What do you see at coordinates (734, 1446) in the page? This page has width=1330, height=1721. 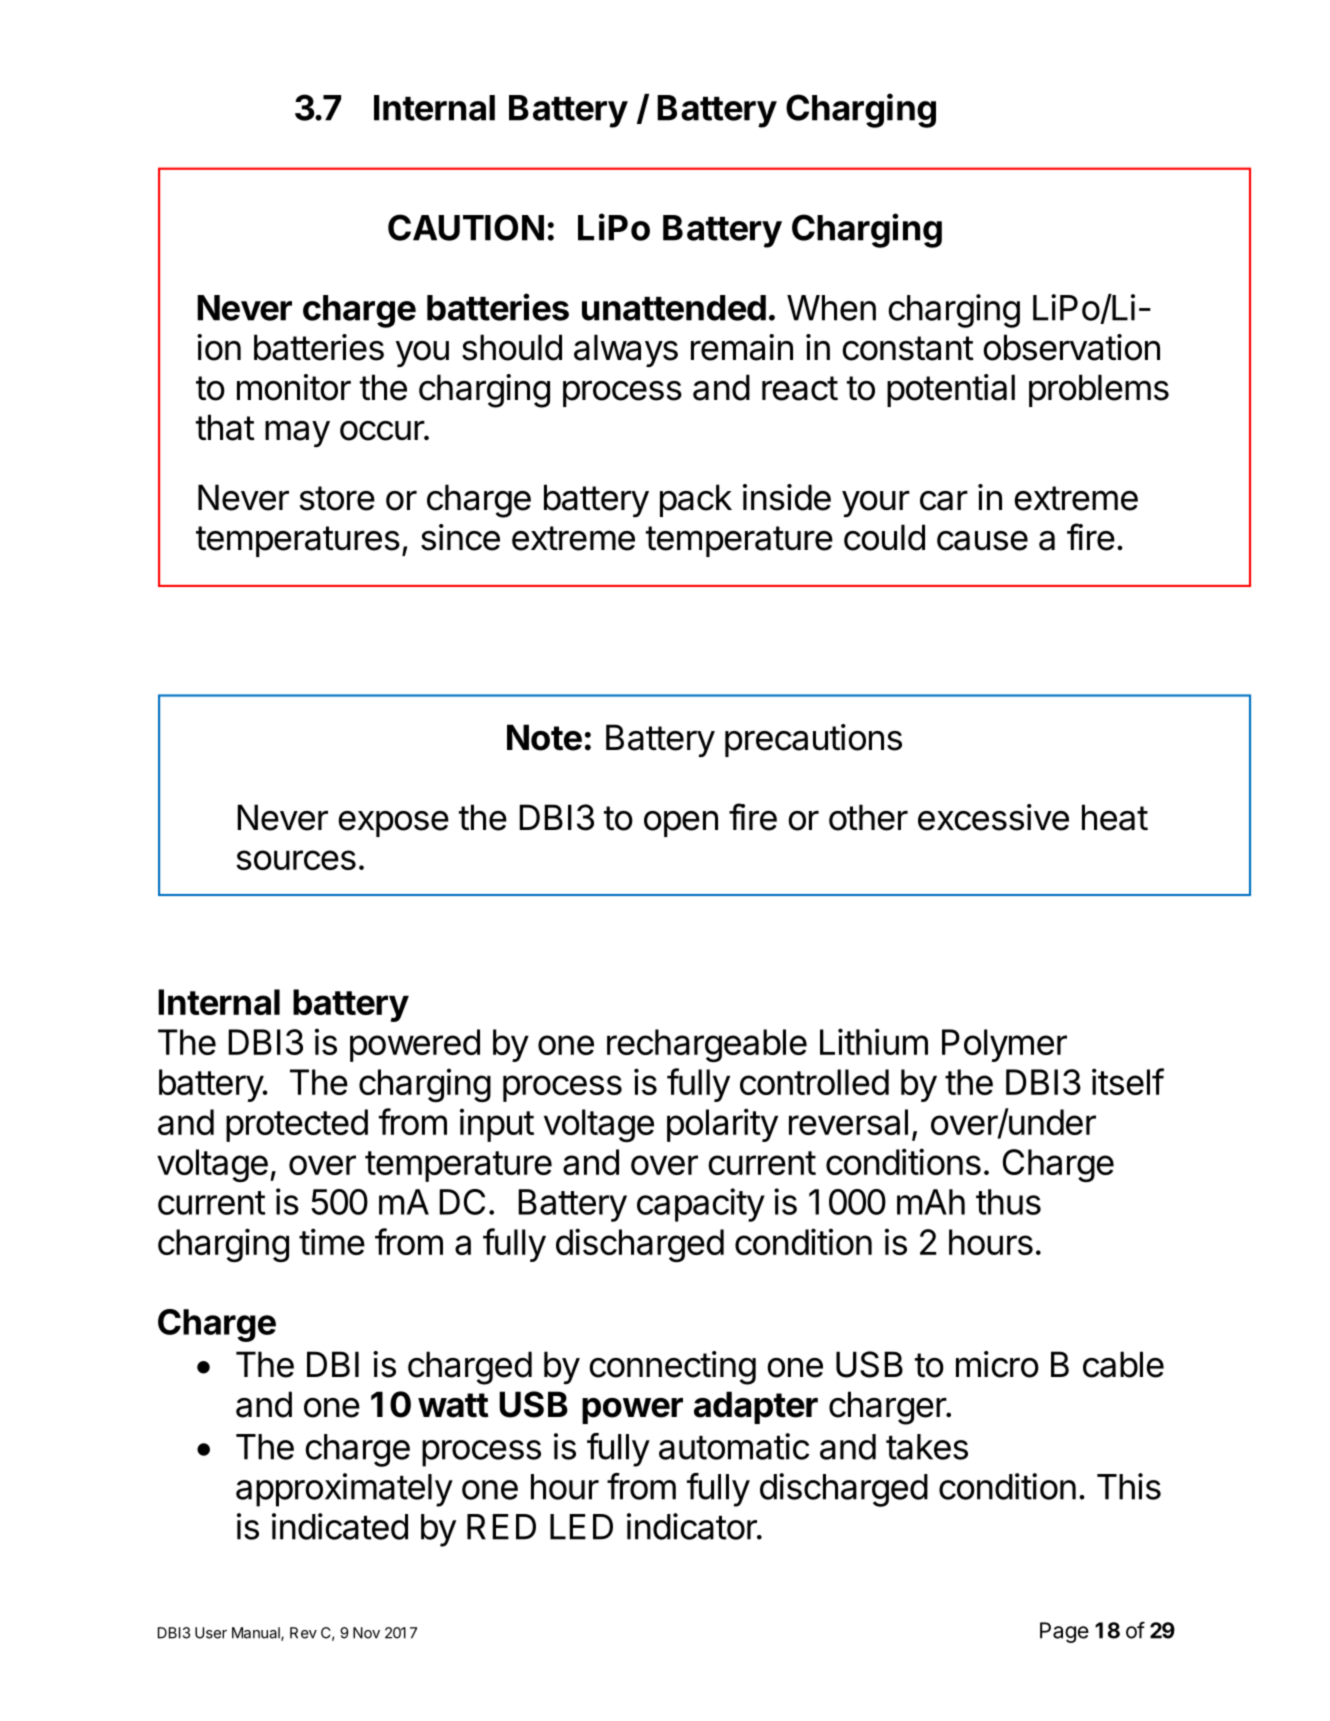 I see `automatic` at bounding box center [734, 1446].
